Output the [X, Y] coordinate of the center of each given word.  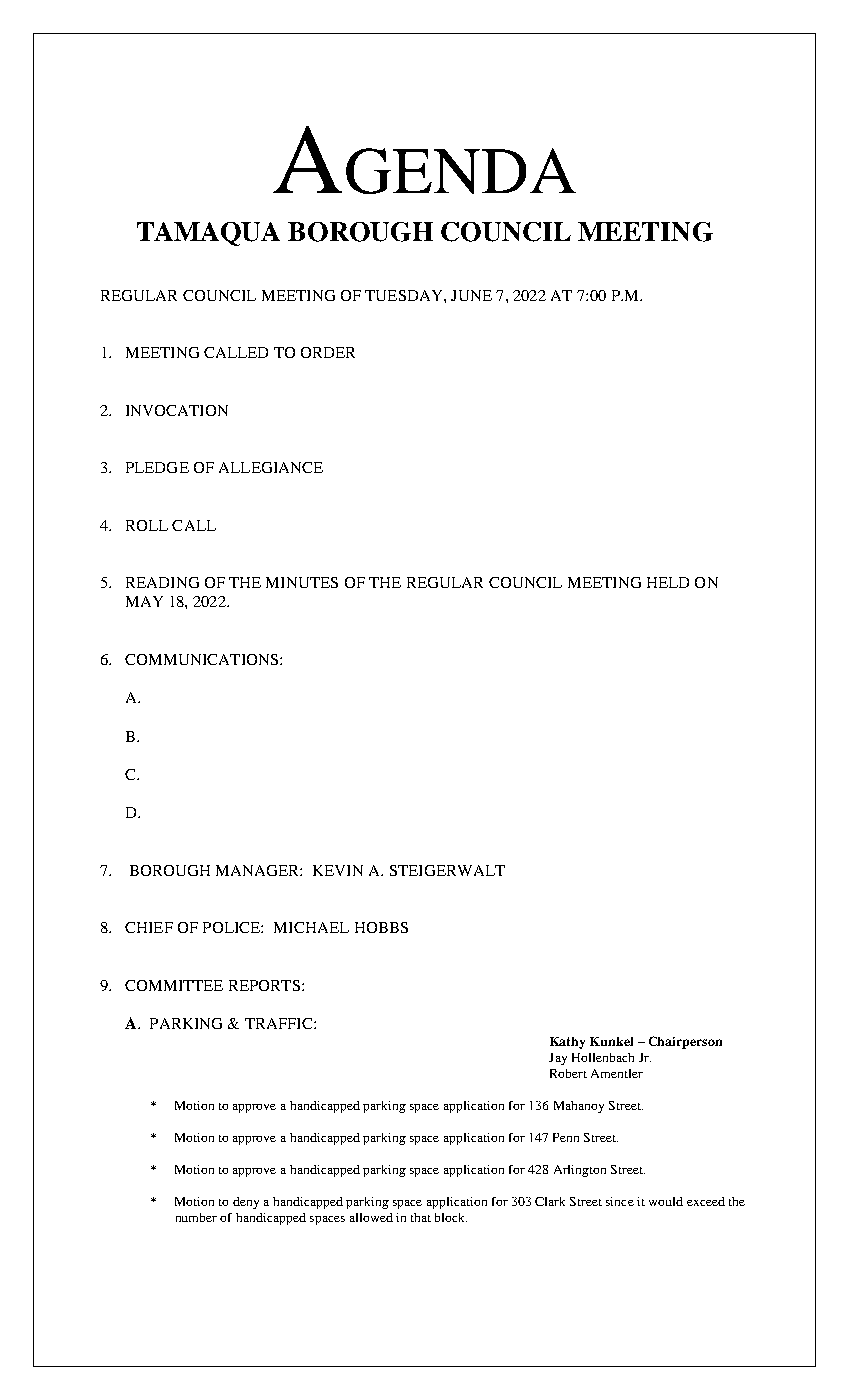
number [196, 1217]
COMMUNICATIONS [201, 659]
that [421, 1217]
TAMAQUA [208, 234]
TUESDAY [405, 295]
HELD [668, 582]
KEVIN [338, 870]
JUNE [471, 295]
